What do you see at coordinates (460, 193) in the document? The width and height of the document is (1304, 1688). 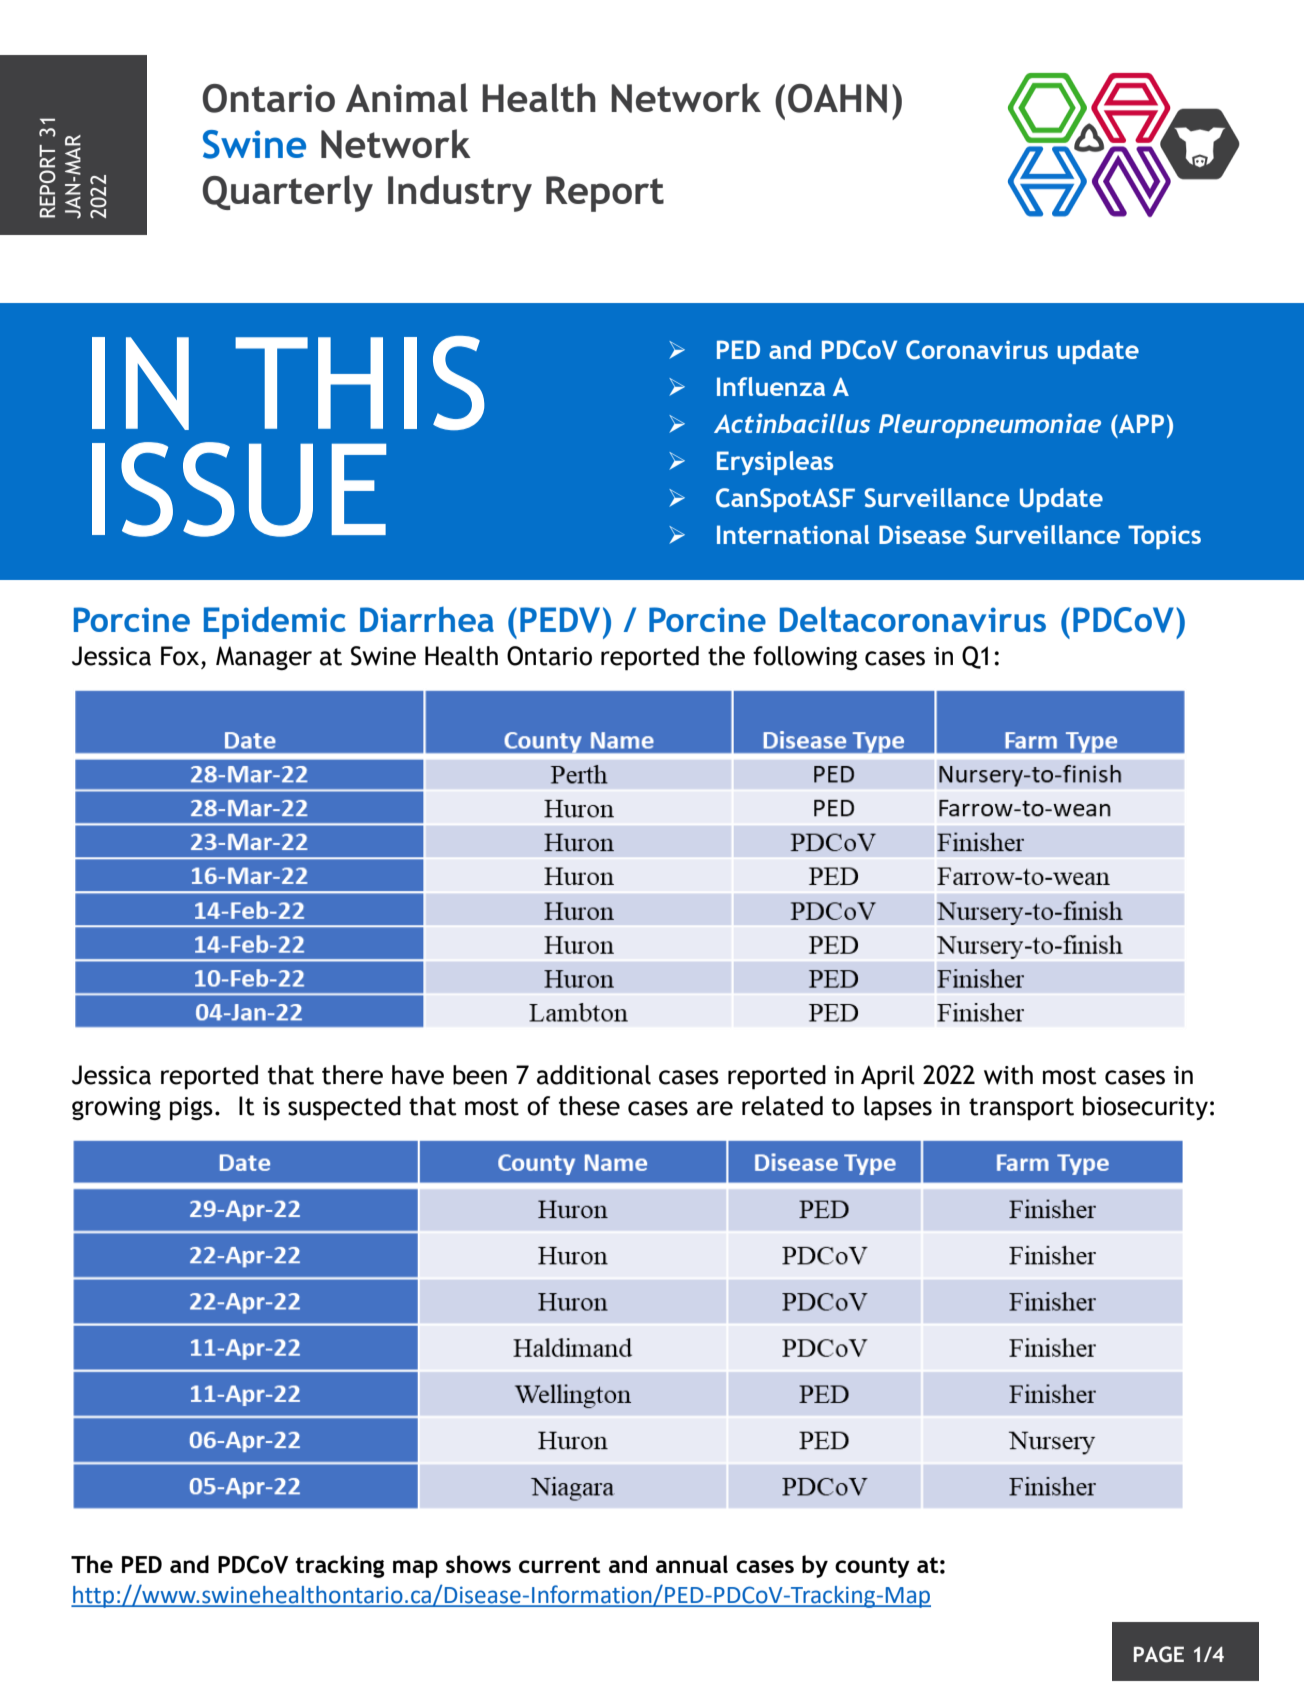 I see `Industry` at bounding box center [460, 193].
